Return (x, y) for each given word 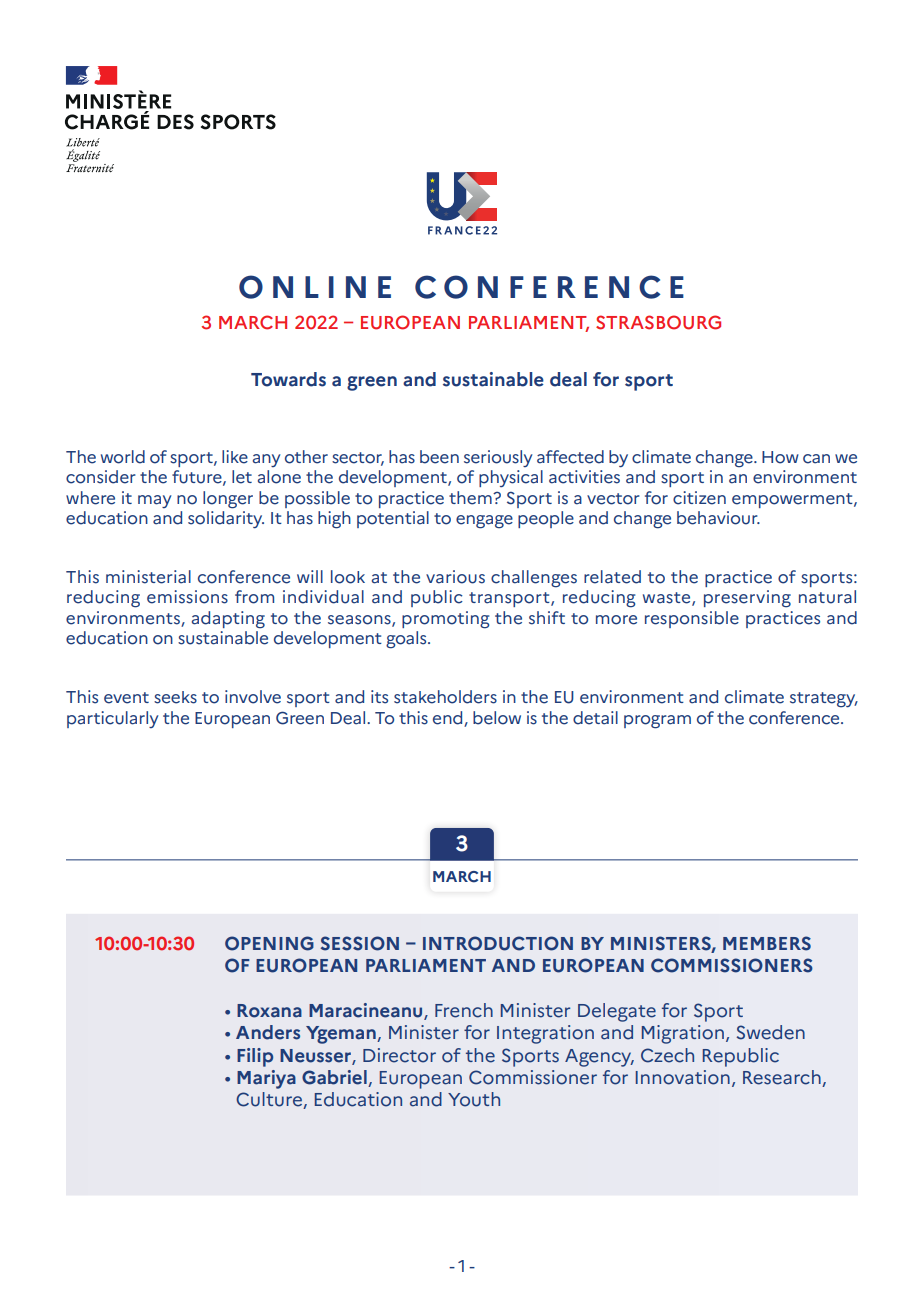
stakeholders (445, 697)
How (780, 457)
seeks (175, 697)
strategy (824, 700)
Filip (255, 1057)
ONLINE (315, 287)
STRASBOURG (658, 322)
